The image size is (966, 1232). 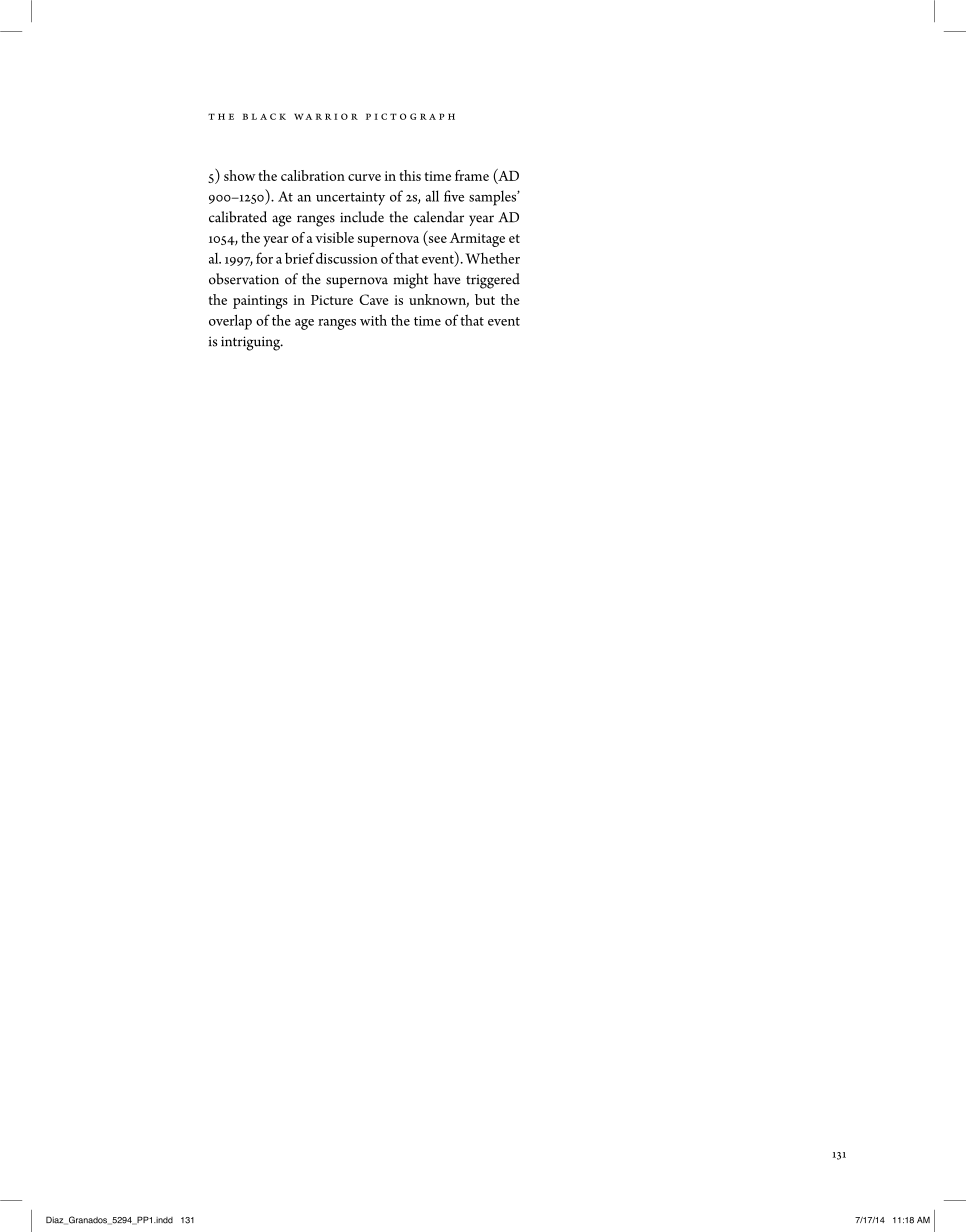 What do you see at coordinates (364, 177) in the image?
I see `curve` at bounding box center [364, 177].
